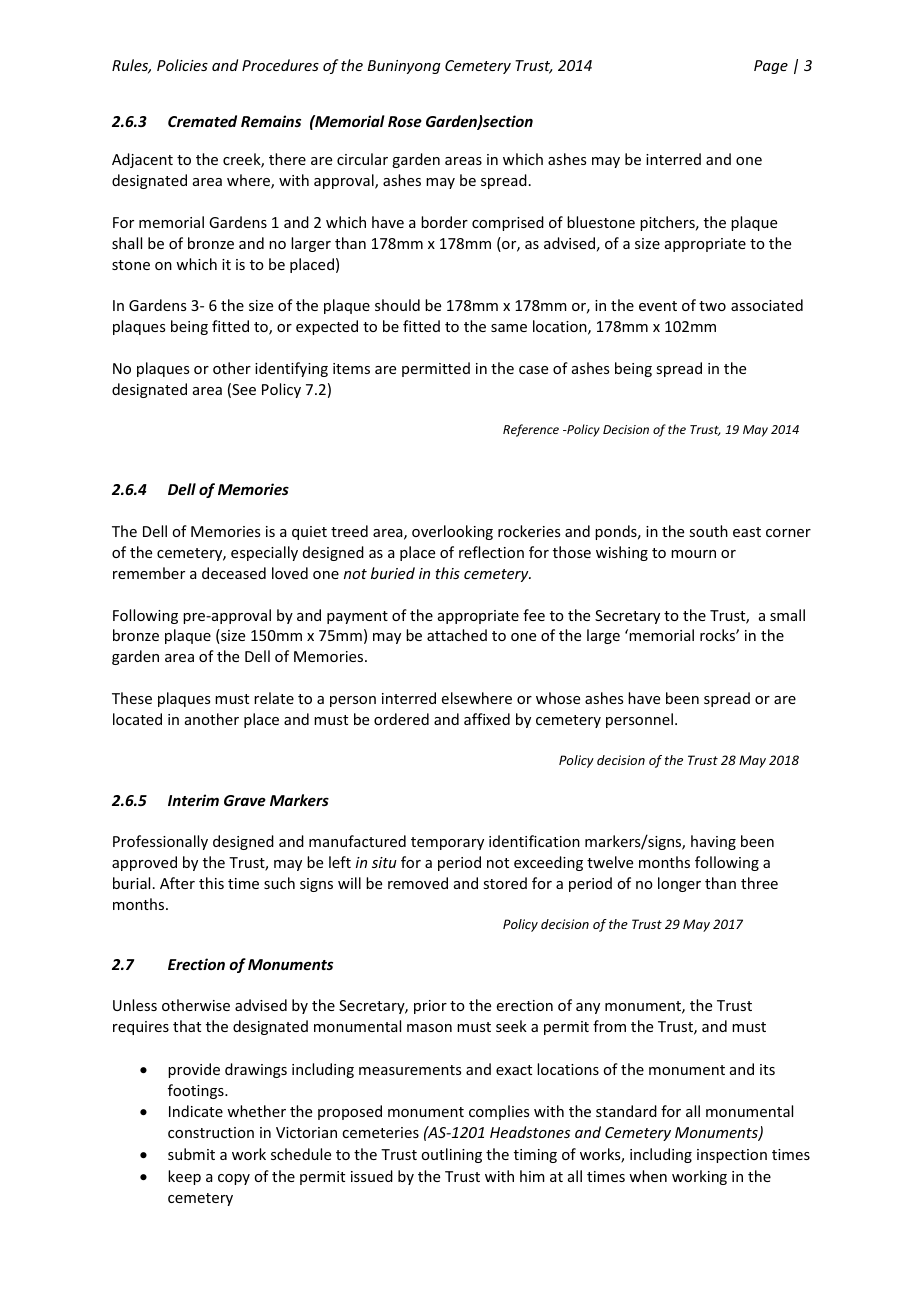 Image resolution: width=924 pixels, height=1308 pixels. Describe the element at coordinates (291, 369) in the document. I see `identifying` at that location.
